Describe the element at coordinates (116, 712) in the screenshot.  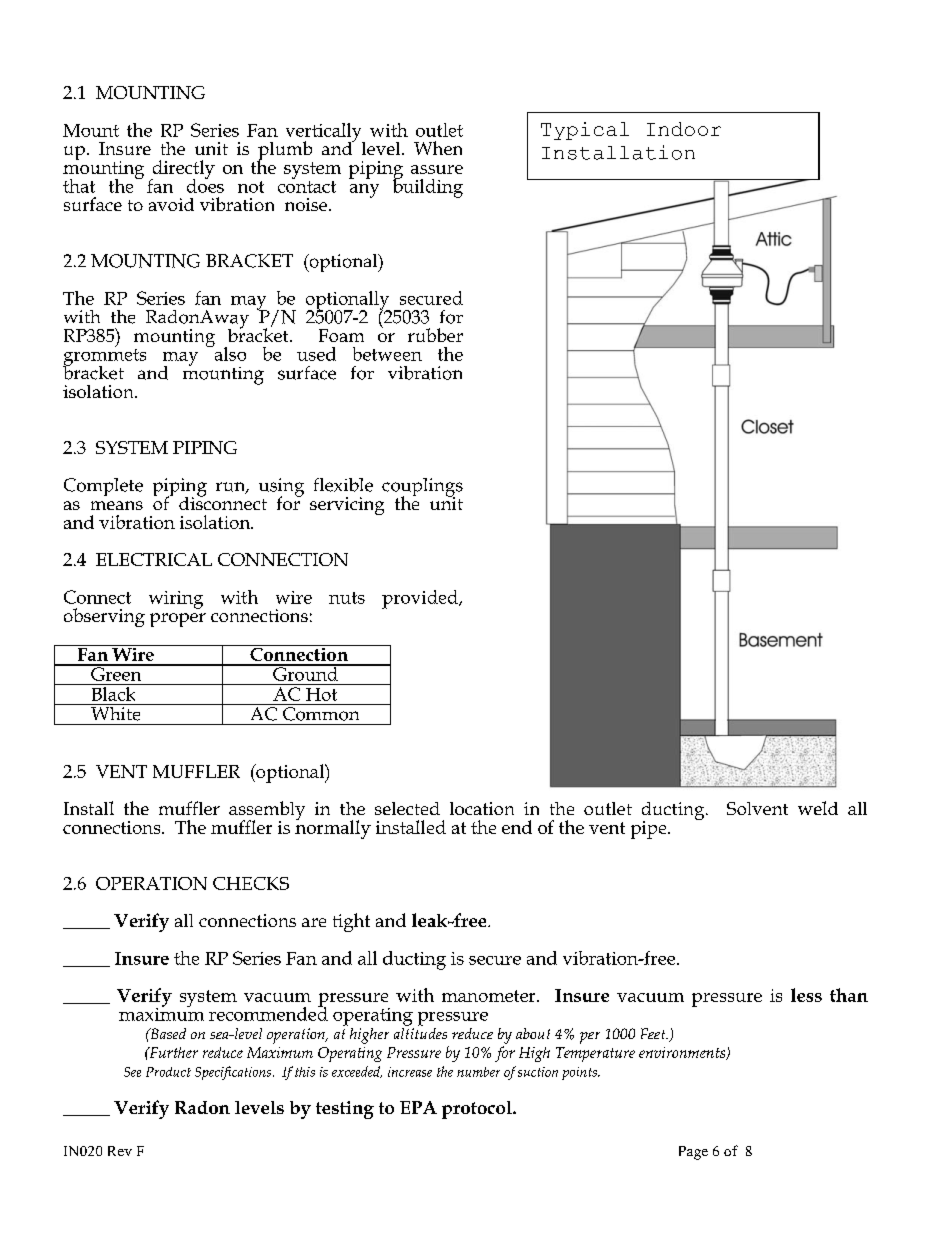
I see `White` at that location.
